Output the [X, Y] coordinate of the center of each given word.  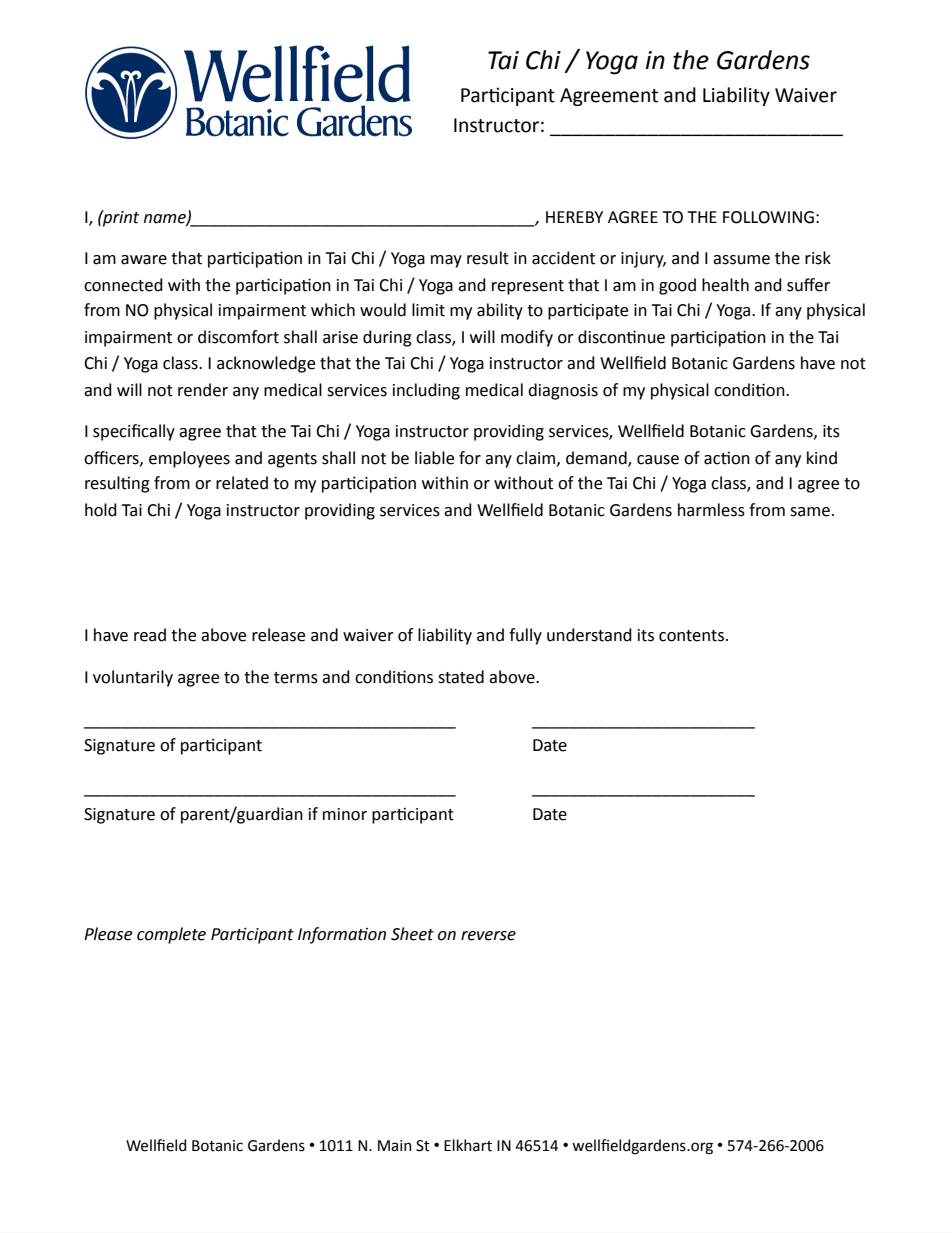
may [446, 261]
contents [691, 636]
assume [741, 260]
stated [461, 677]
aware [144, 260]
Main [395, 1146]
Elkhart [468, 1145]
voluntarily [133, 678]
